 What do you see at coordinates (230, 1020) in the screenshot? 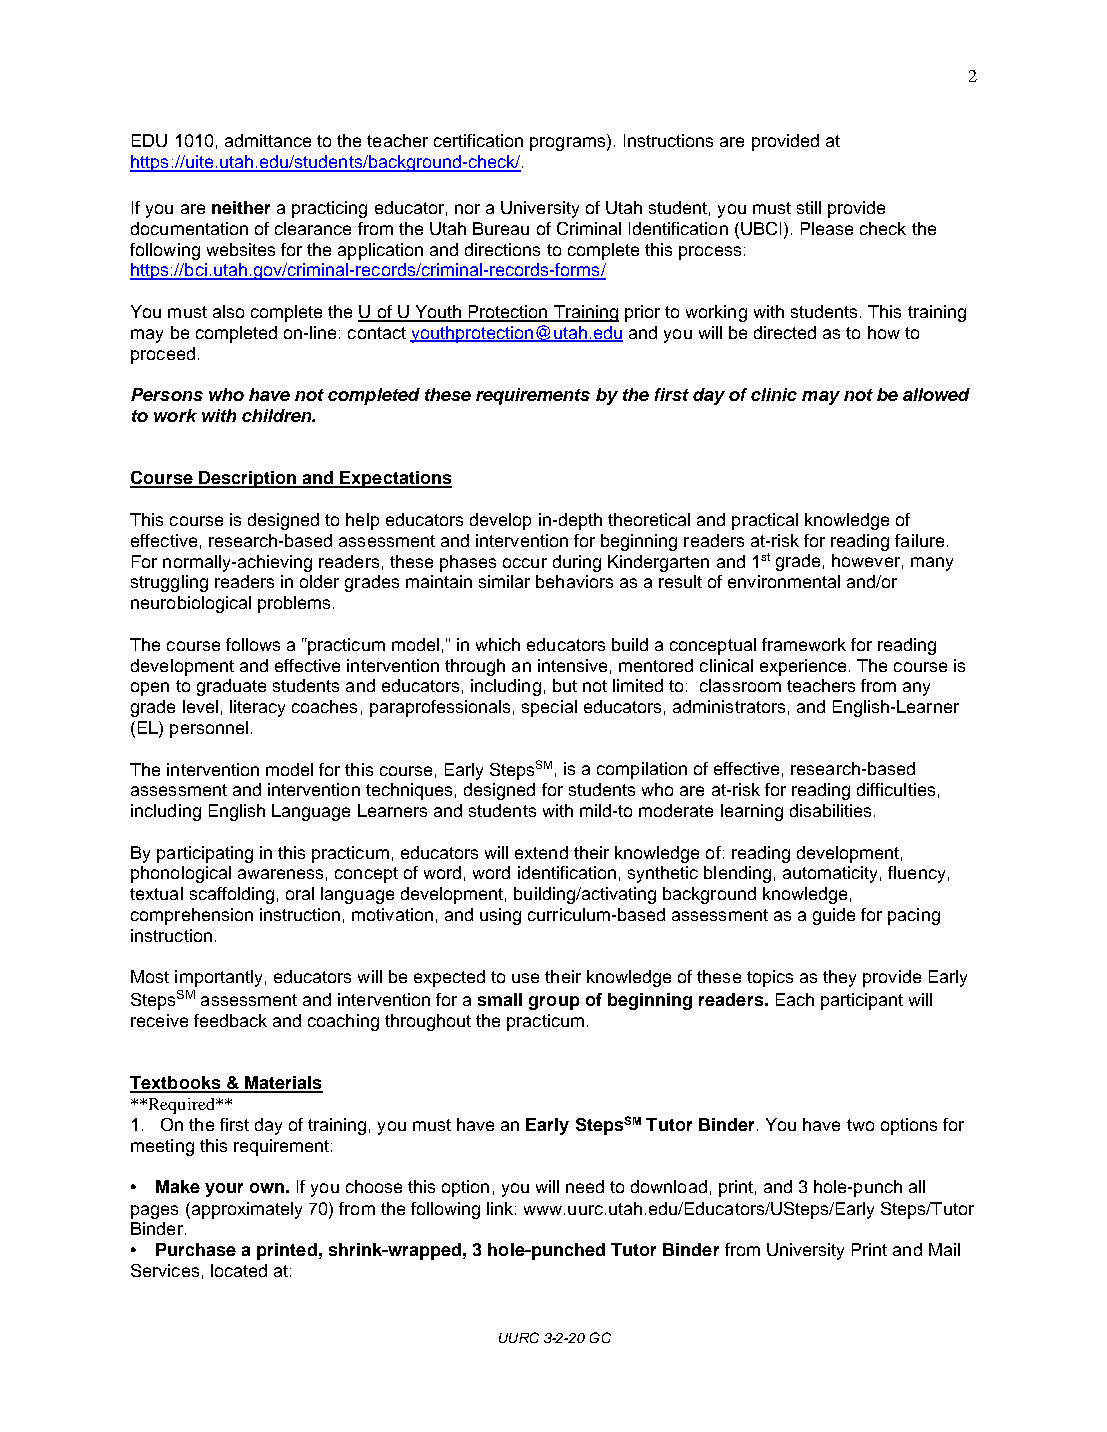
I see `feedback` at bounding box center [230, 1020].
